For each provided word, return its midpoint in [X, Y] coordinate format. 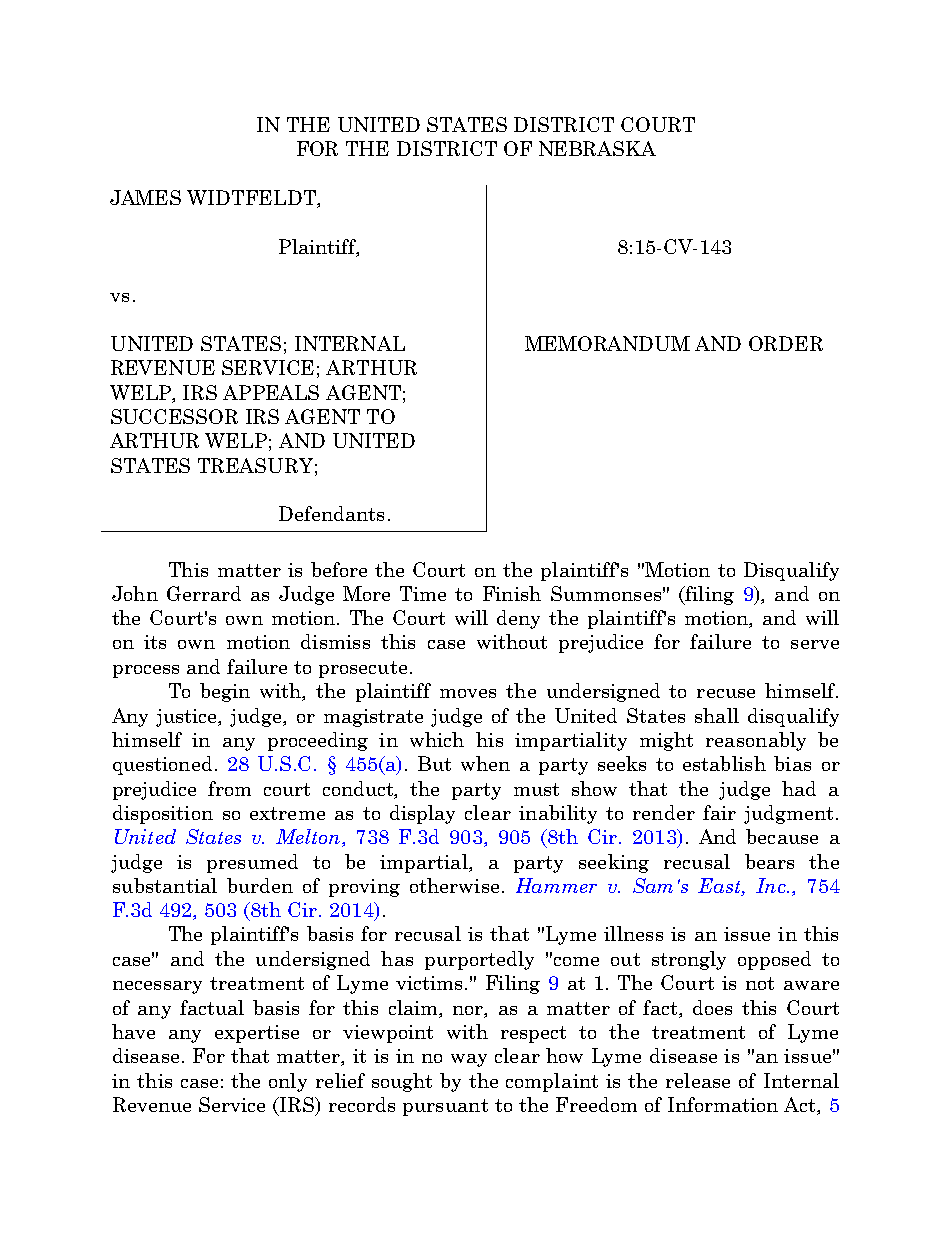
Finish [512, 593]
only [288, 1082]
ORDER [786, 343]
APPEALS [271, 392]
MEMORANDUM [607, 343]
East [720, 887]
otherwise [454, 885]
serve [815, 644]
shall [717, 715]
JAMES [145, 197]
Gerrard [204, 593]
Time [423, 593]
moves [468, 693]
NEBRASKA [597, 148]
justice [188, 718]
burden [260, 885]
